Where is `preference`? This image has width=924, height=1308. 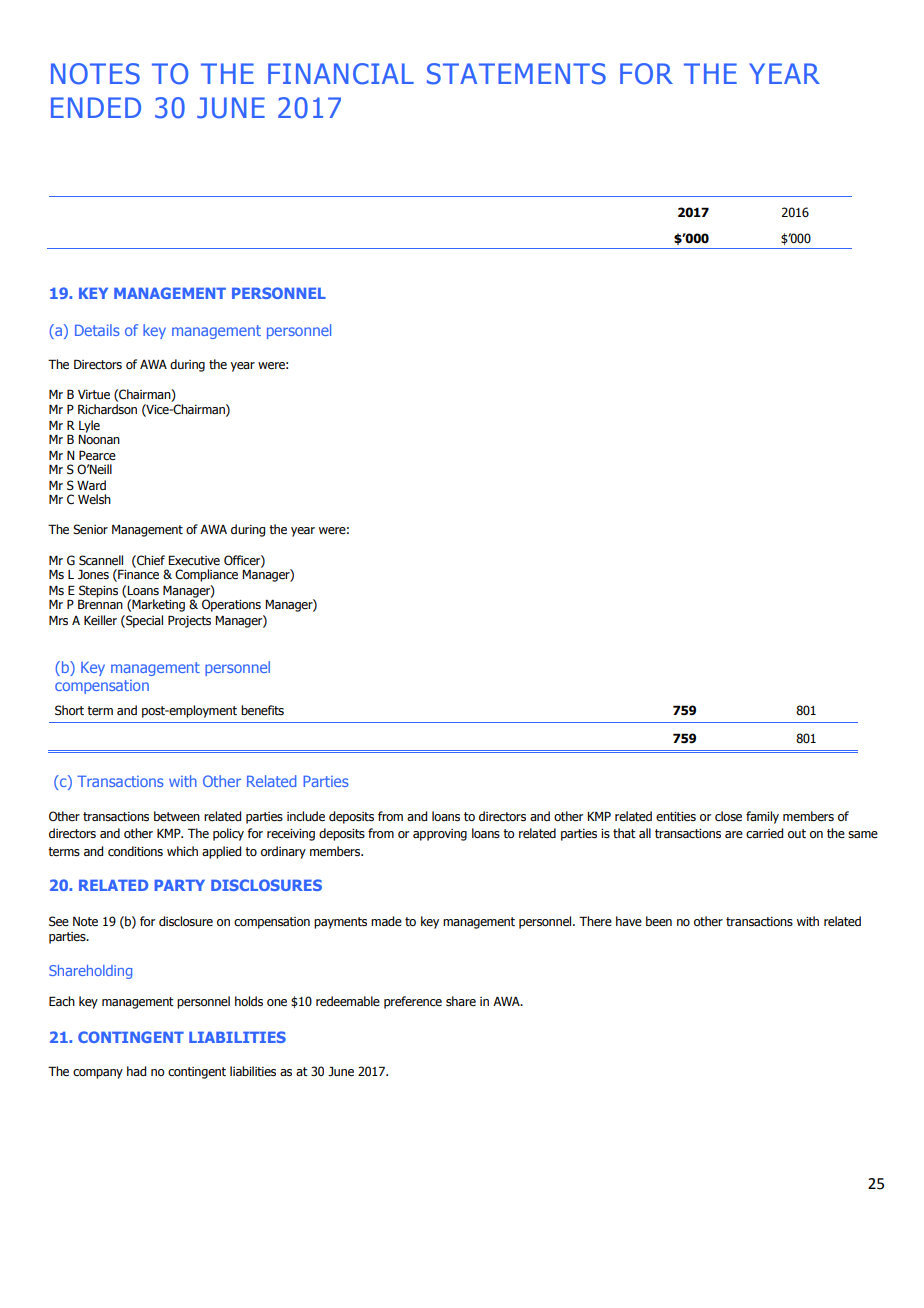
preference is located at coordinates (413, 1002).
